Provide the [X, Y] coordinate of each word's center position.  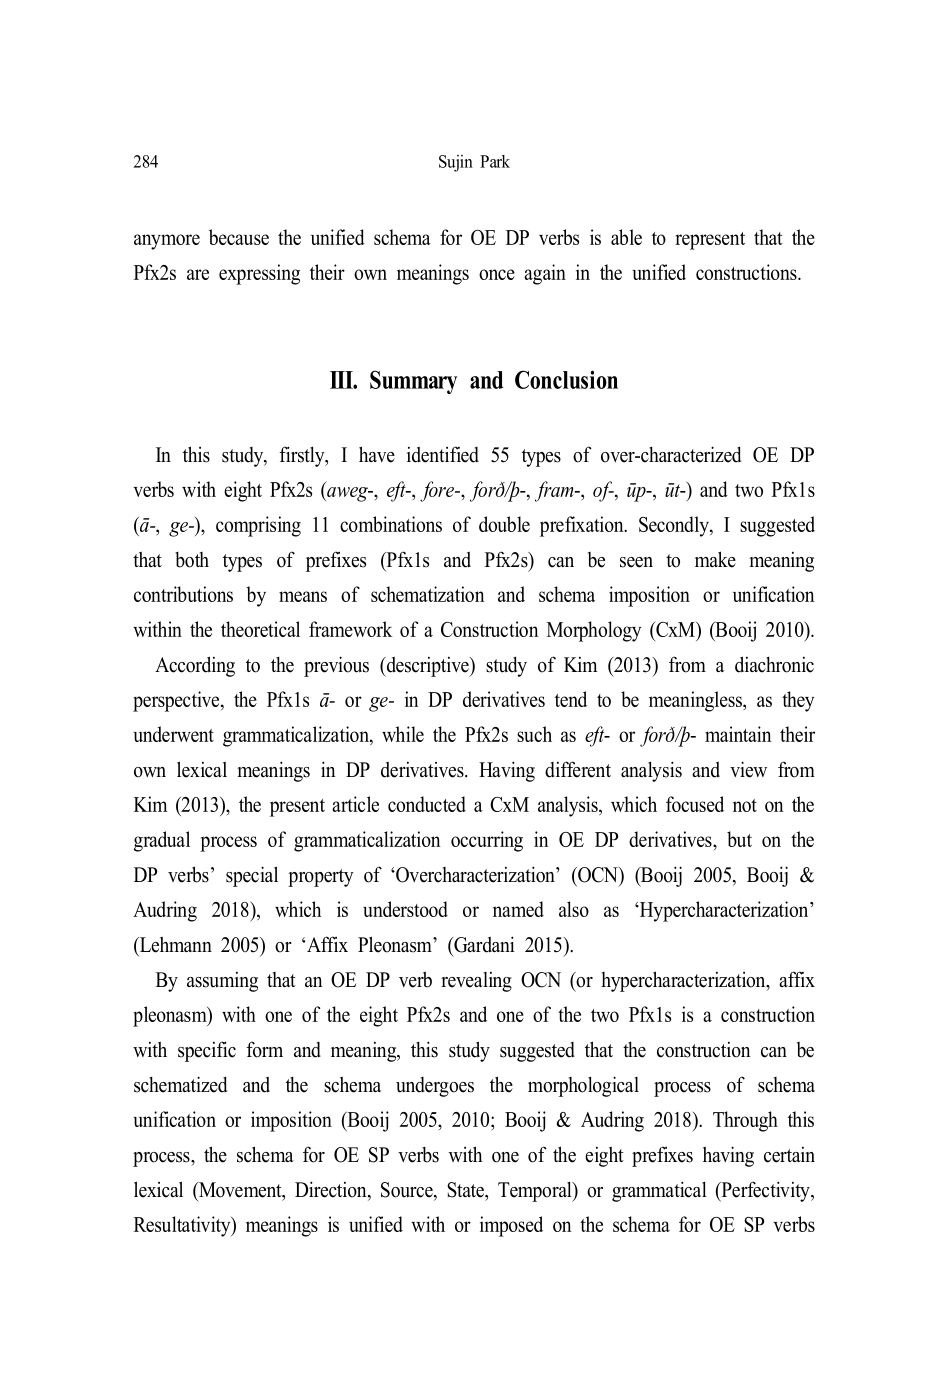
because [239, 237]
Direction [332, 1190]
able [626, 237]
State [466, 1190]
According [195, 666]
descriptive [427, 667]
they [798, 701]
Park [495, 161]
